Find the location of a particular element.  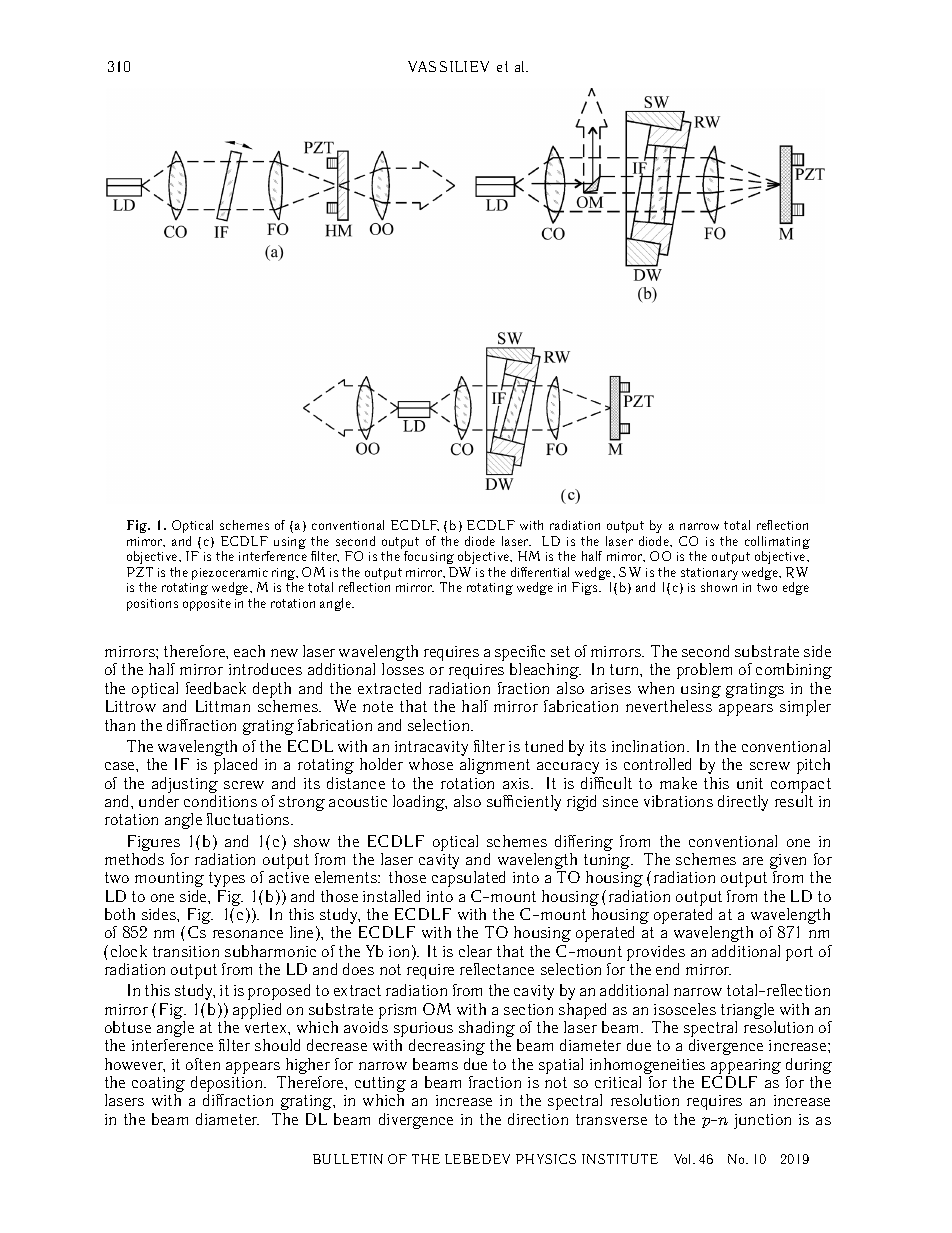

adjusting is located at coordinates (185, 786).
